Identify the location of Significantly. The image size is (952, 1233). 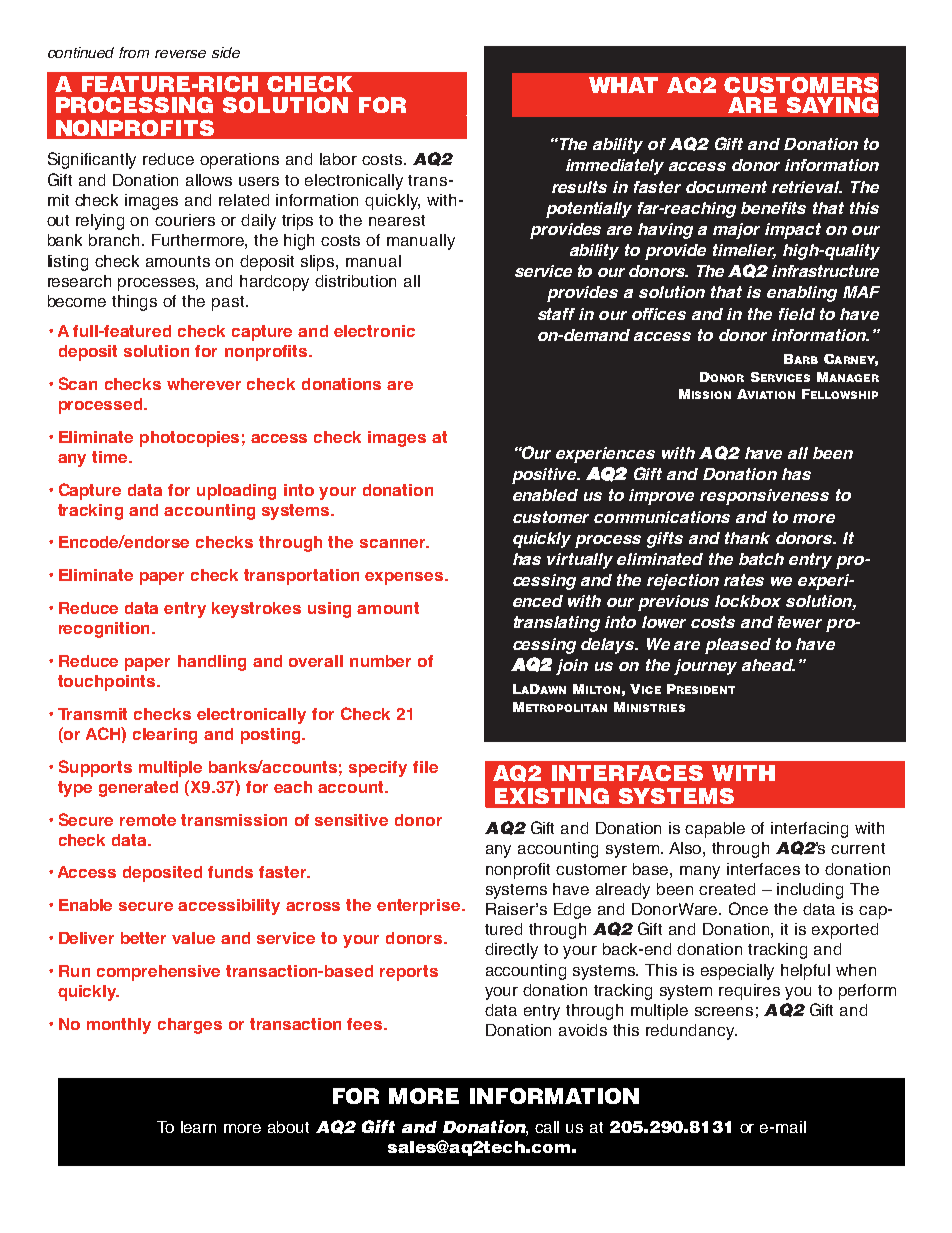
(92, 160).
